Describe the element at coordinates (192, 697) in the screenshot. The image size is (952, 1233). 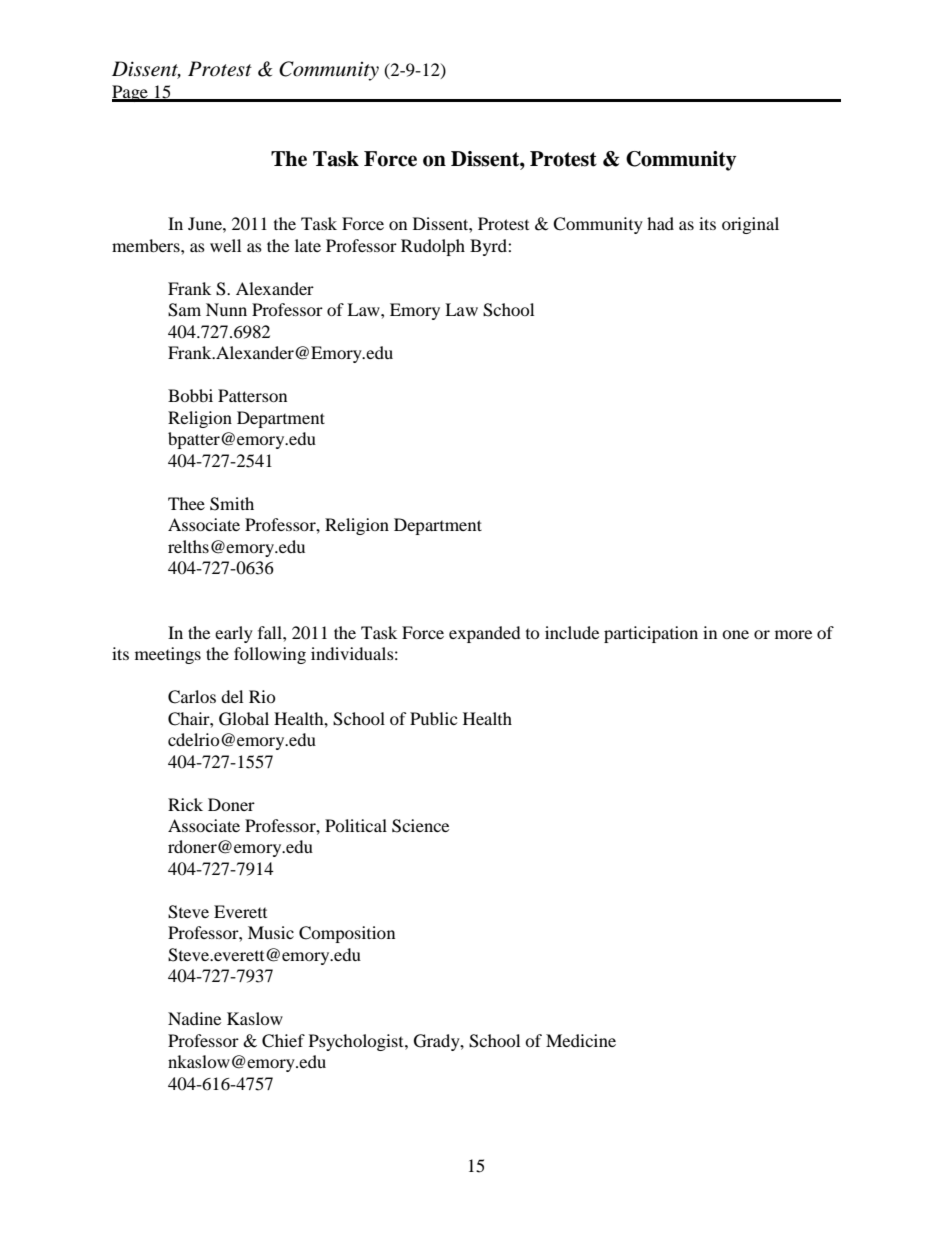
I see `Carlos` at that location.
